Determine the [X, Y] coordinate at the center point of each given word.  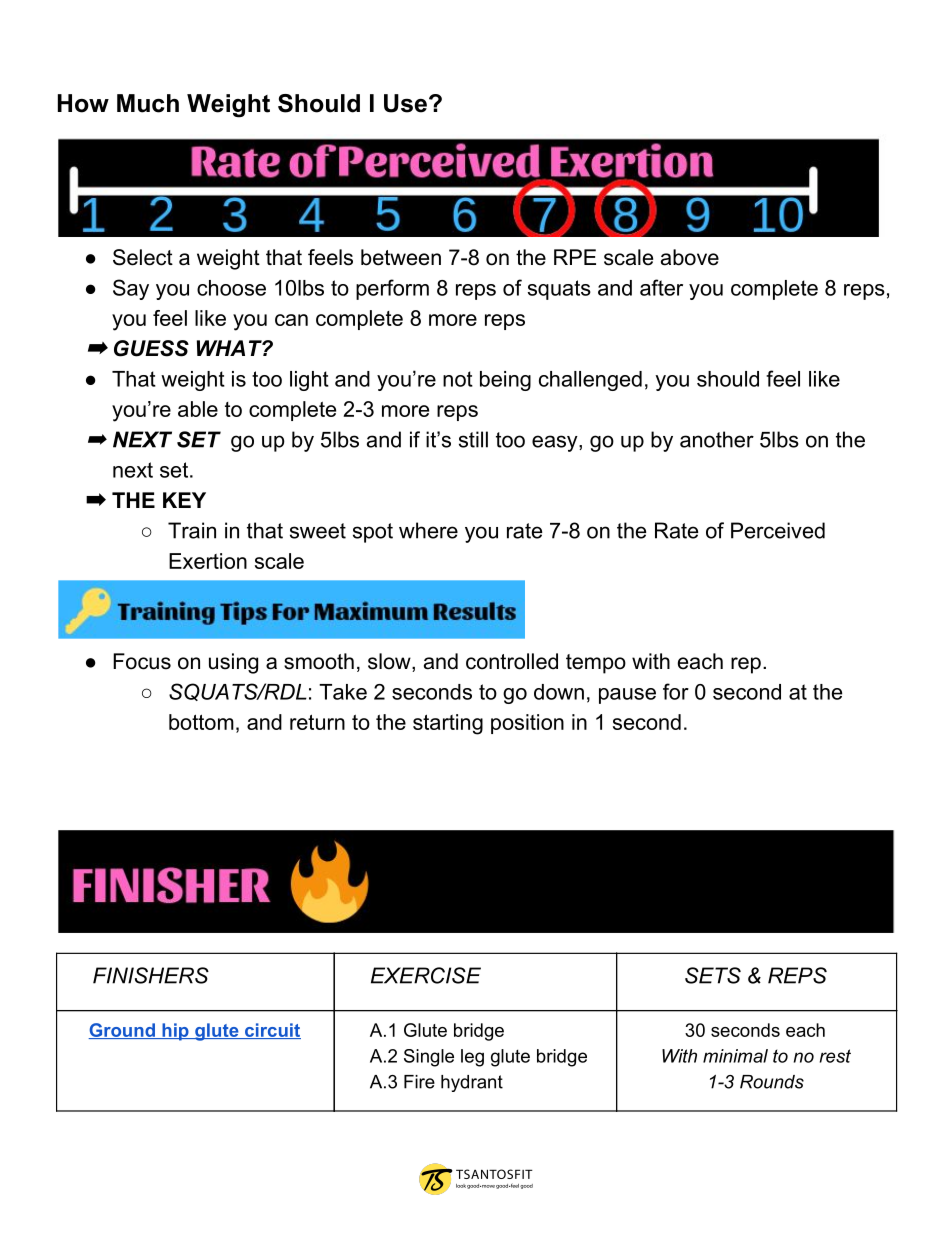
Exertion [208, 561]
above [690, 257]
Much [148, 103]
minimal [735, 1056]
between [401, 257]
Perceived [778, 530]
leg [472, 1058]
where [428, 530]
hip [175, 1032]
